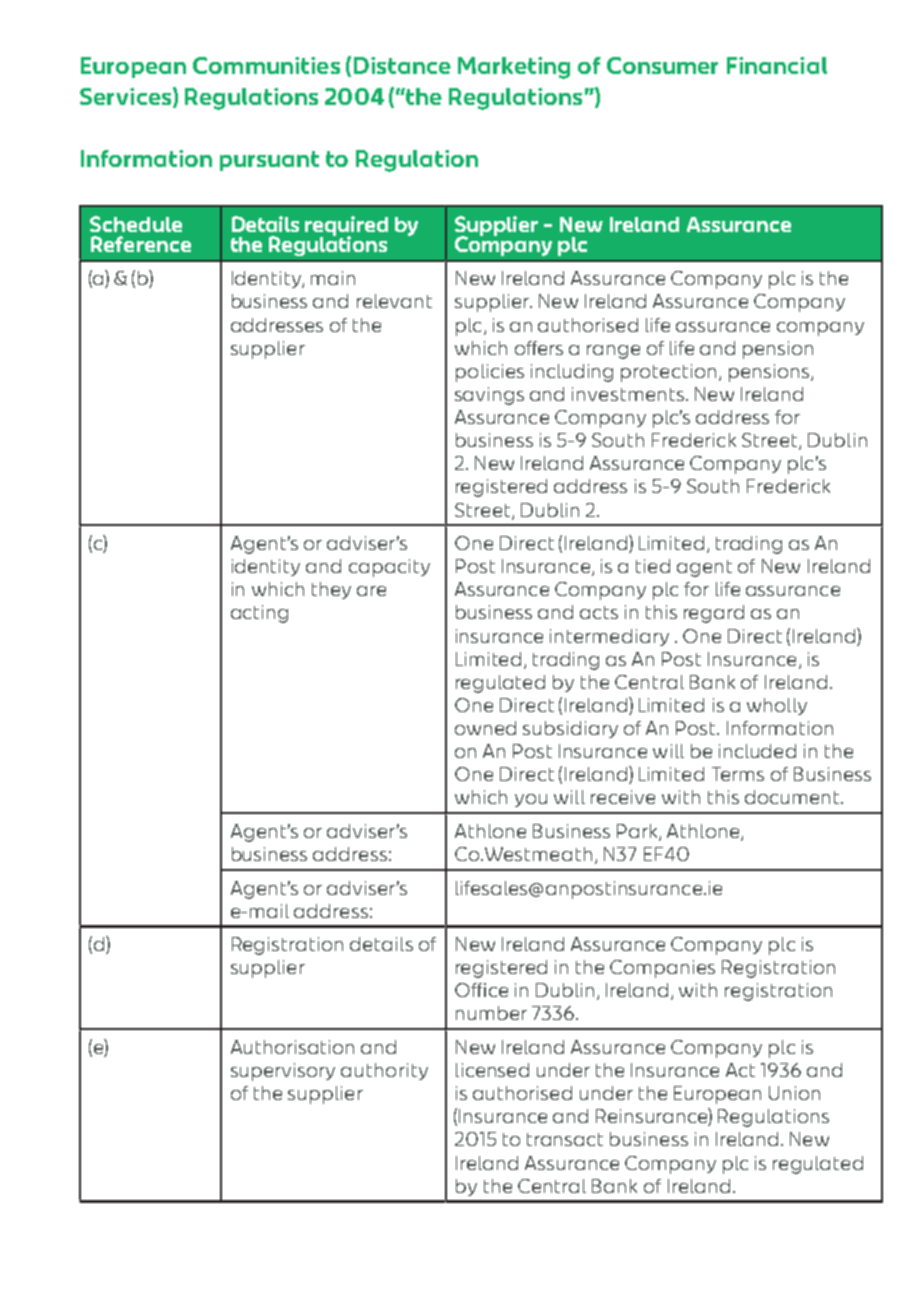 The height and width of the screenshot is (1311, 924). Describe the element at coordinates (266, 65) in the screenshot. I see `Communities` at that location.
